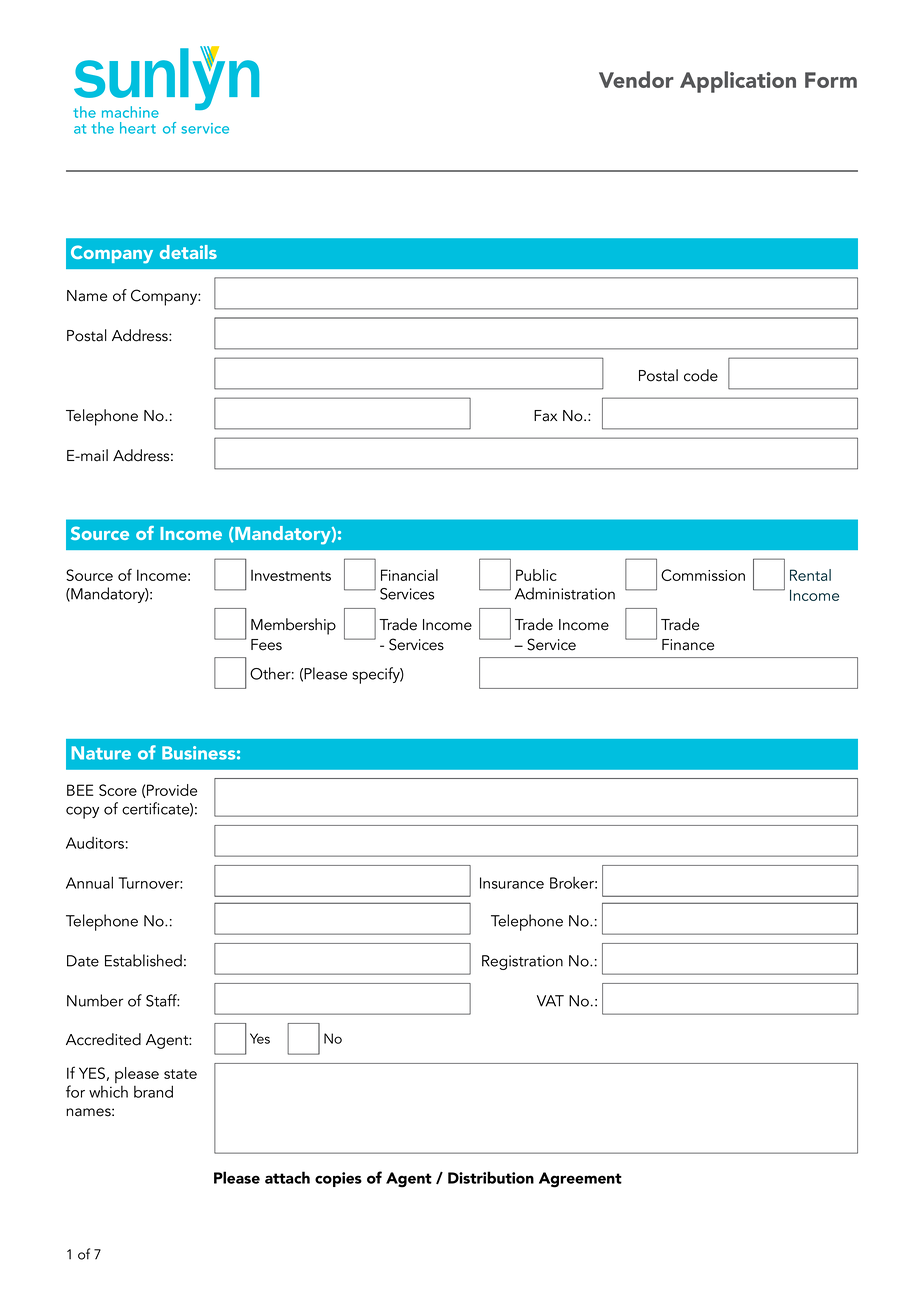 This screenshot has height=1308, width=924. Describe the element at coordinates (522, 962) in the screenshot. I see `Registration` at that location.
